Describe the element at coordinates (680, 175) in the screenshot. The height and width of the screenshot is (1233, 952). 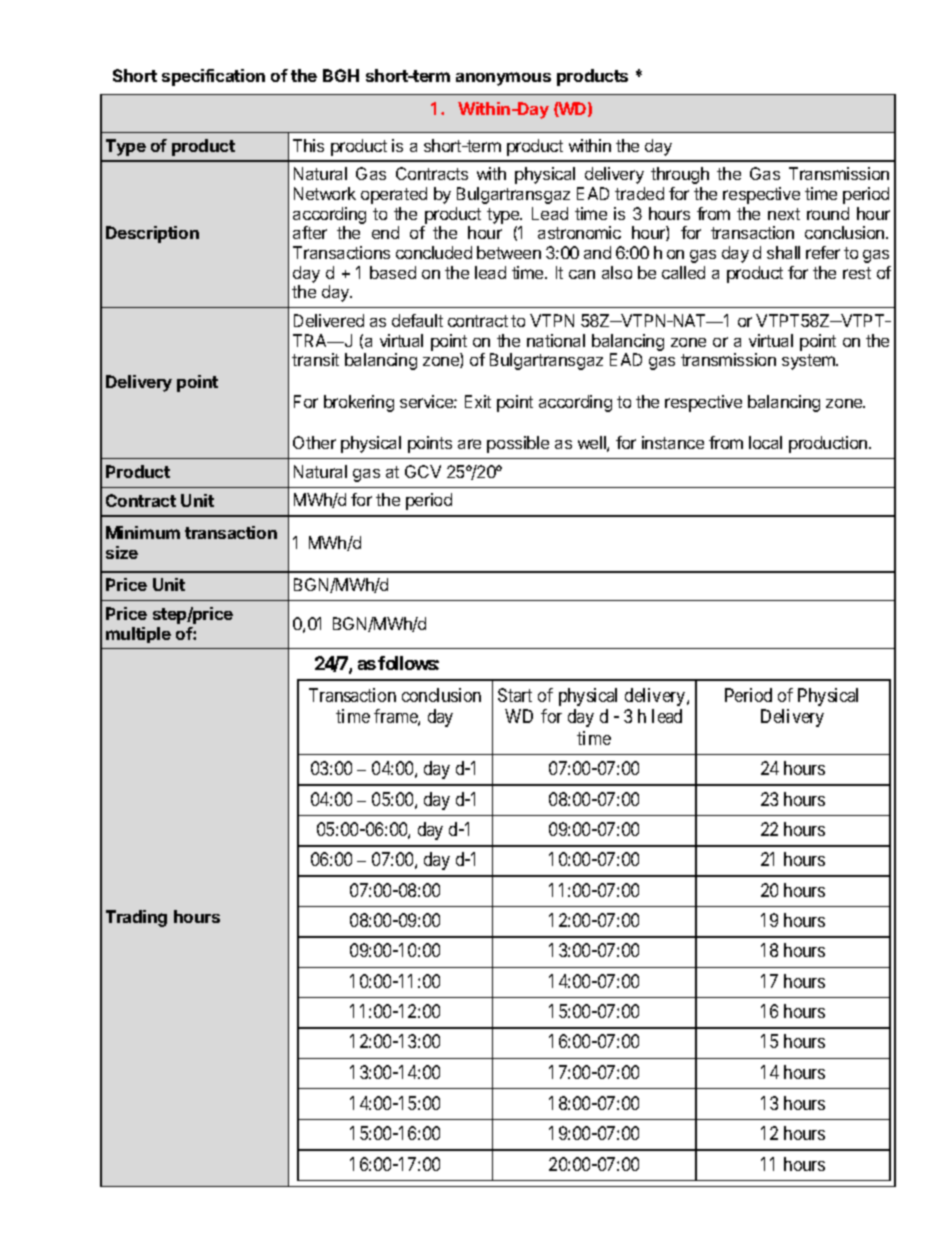
I see `through` at that location.
